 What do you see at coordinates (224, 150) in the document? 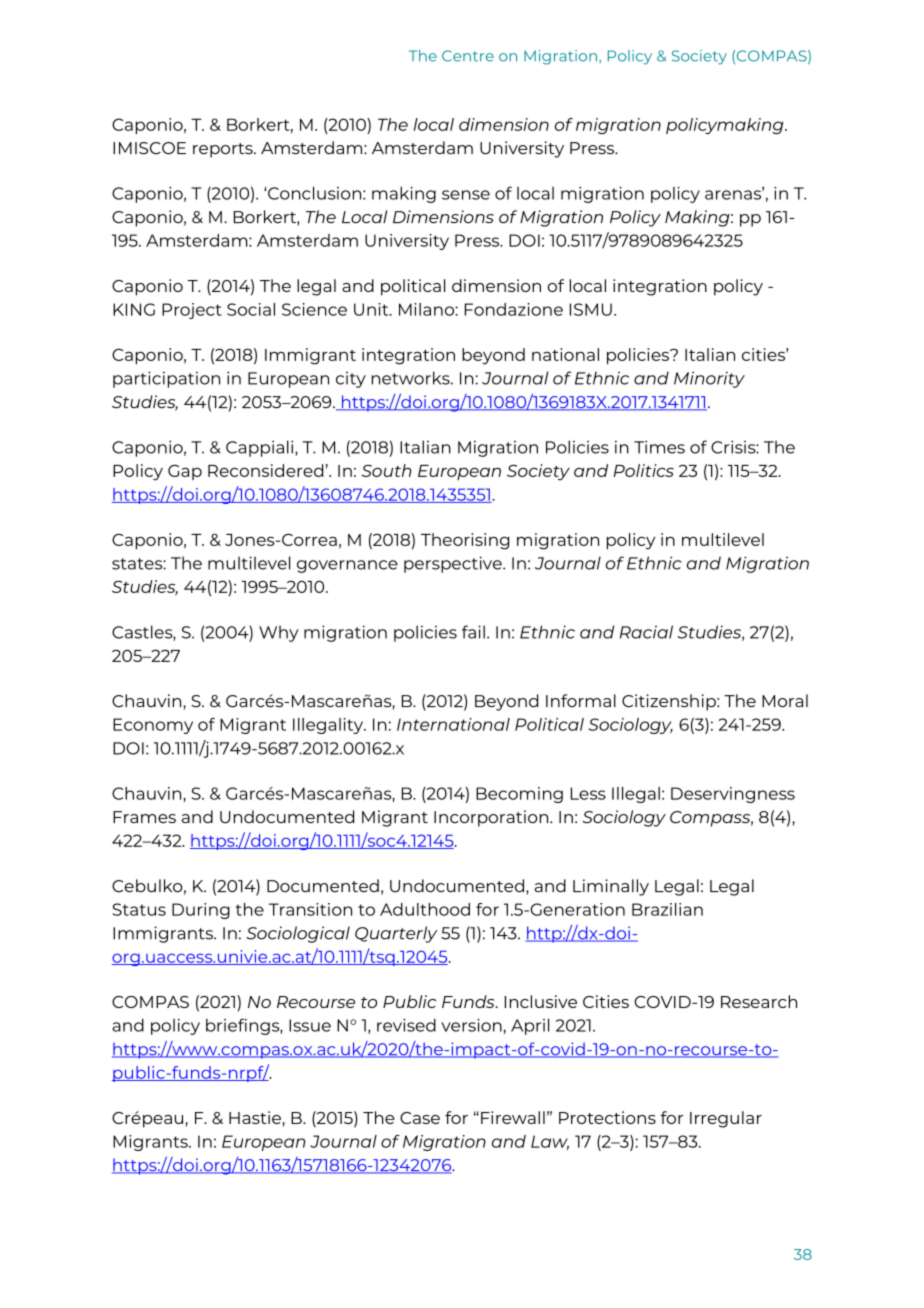
I see `reports` at bounding box center [224, 150].
